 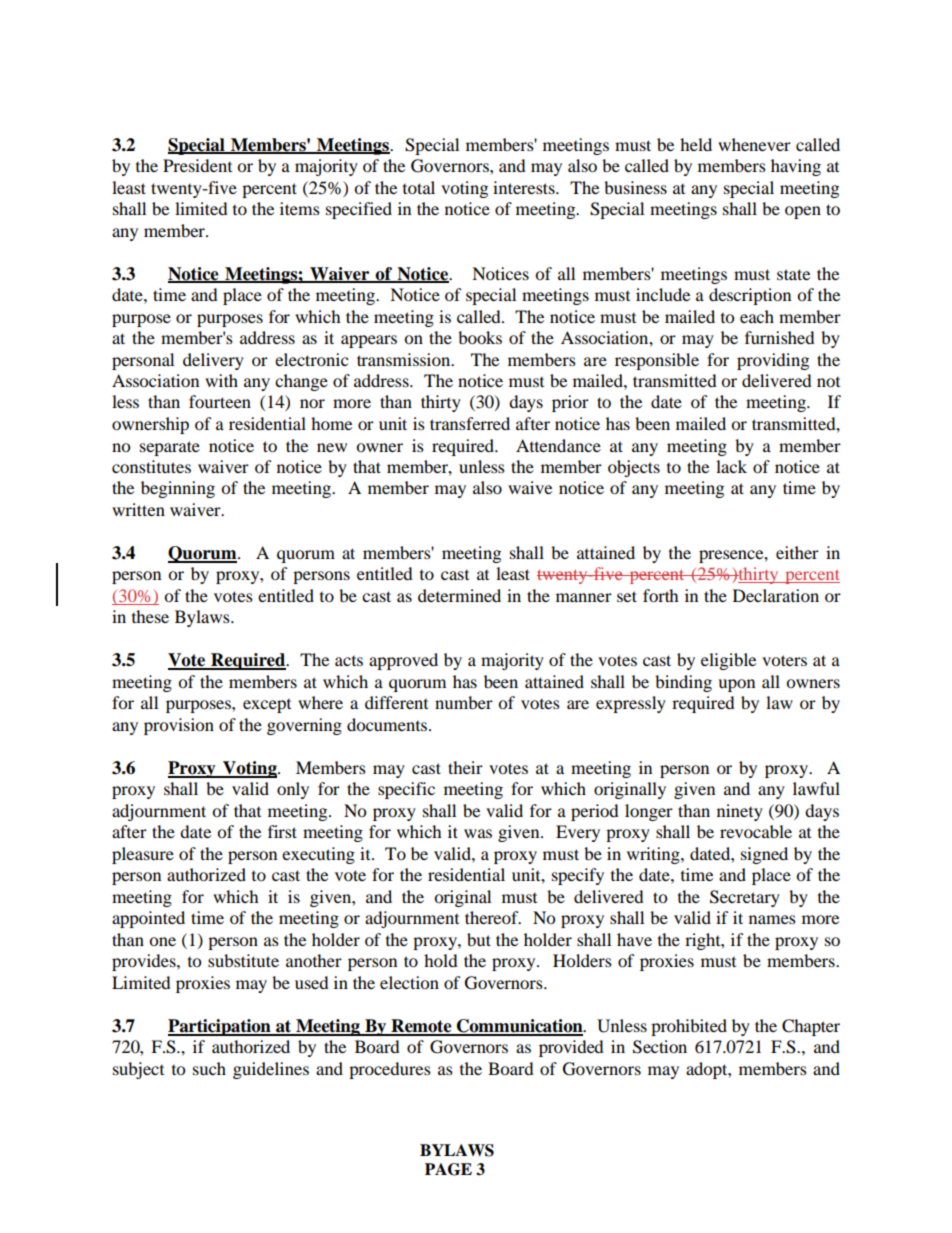 I want to click on eligible, so click(x=728, y=661).
